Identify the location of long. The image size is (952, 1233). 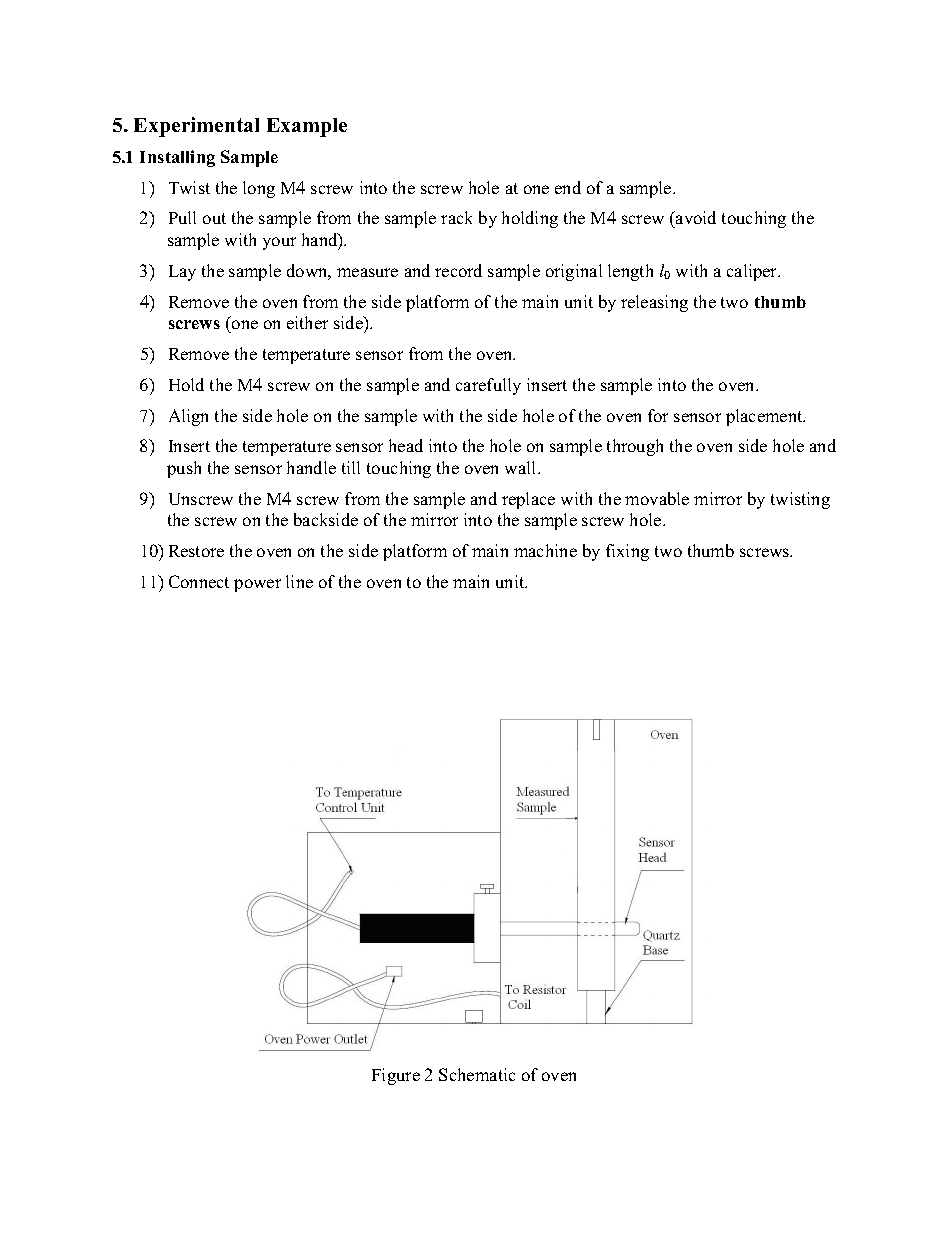
(259, 189).
